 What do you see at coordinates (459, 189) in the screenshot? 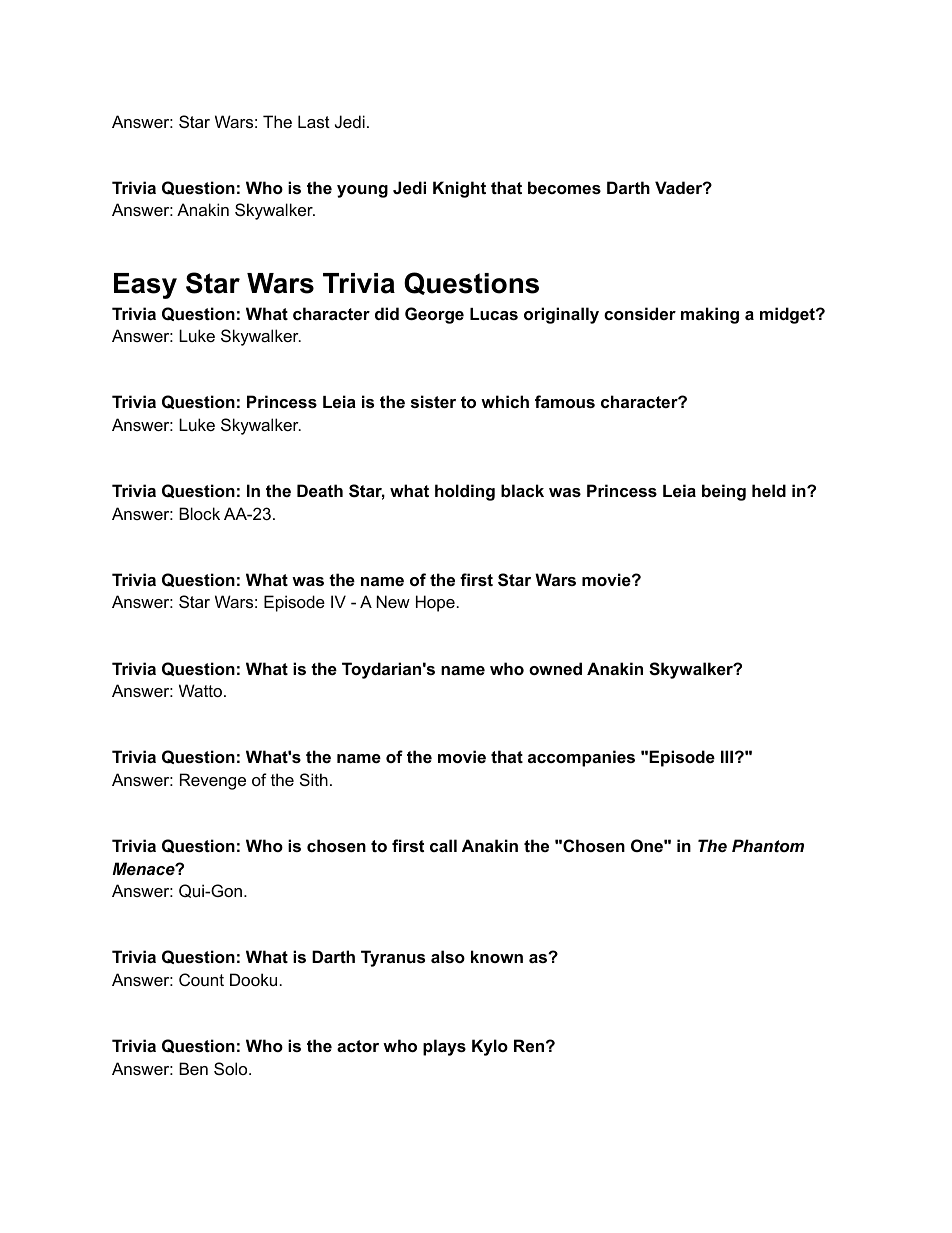
I see `Knight` at bounding box center [459, 189].
